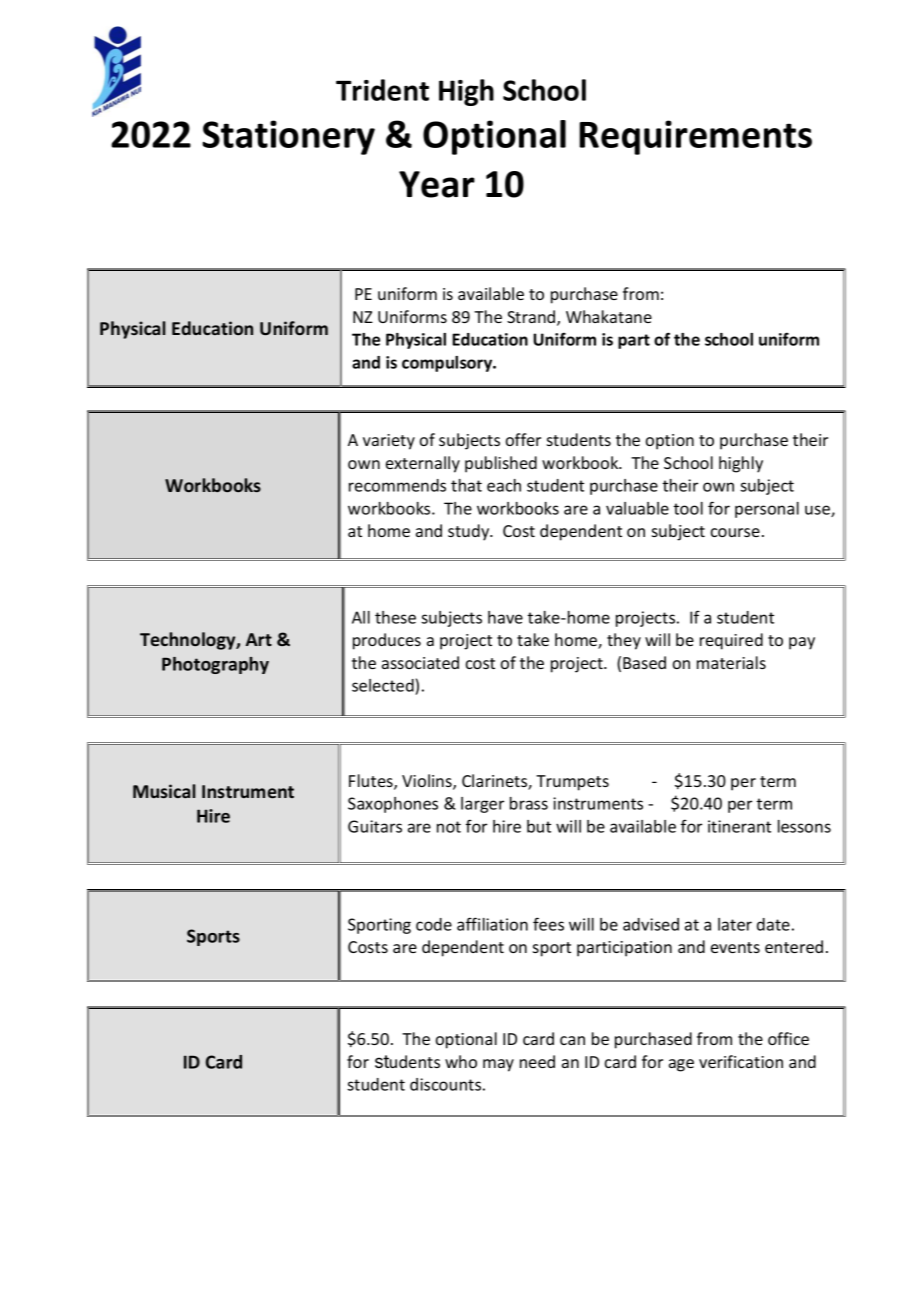  Describe the element at coordinates (688, 508) in the screenshot. I see `tool` at that location.
